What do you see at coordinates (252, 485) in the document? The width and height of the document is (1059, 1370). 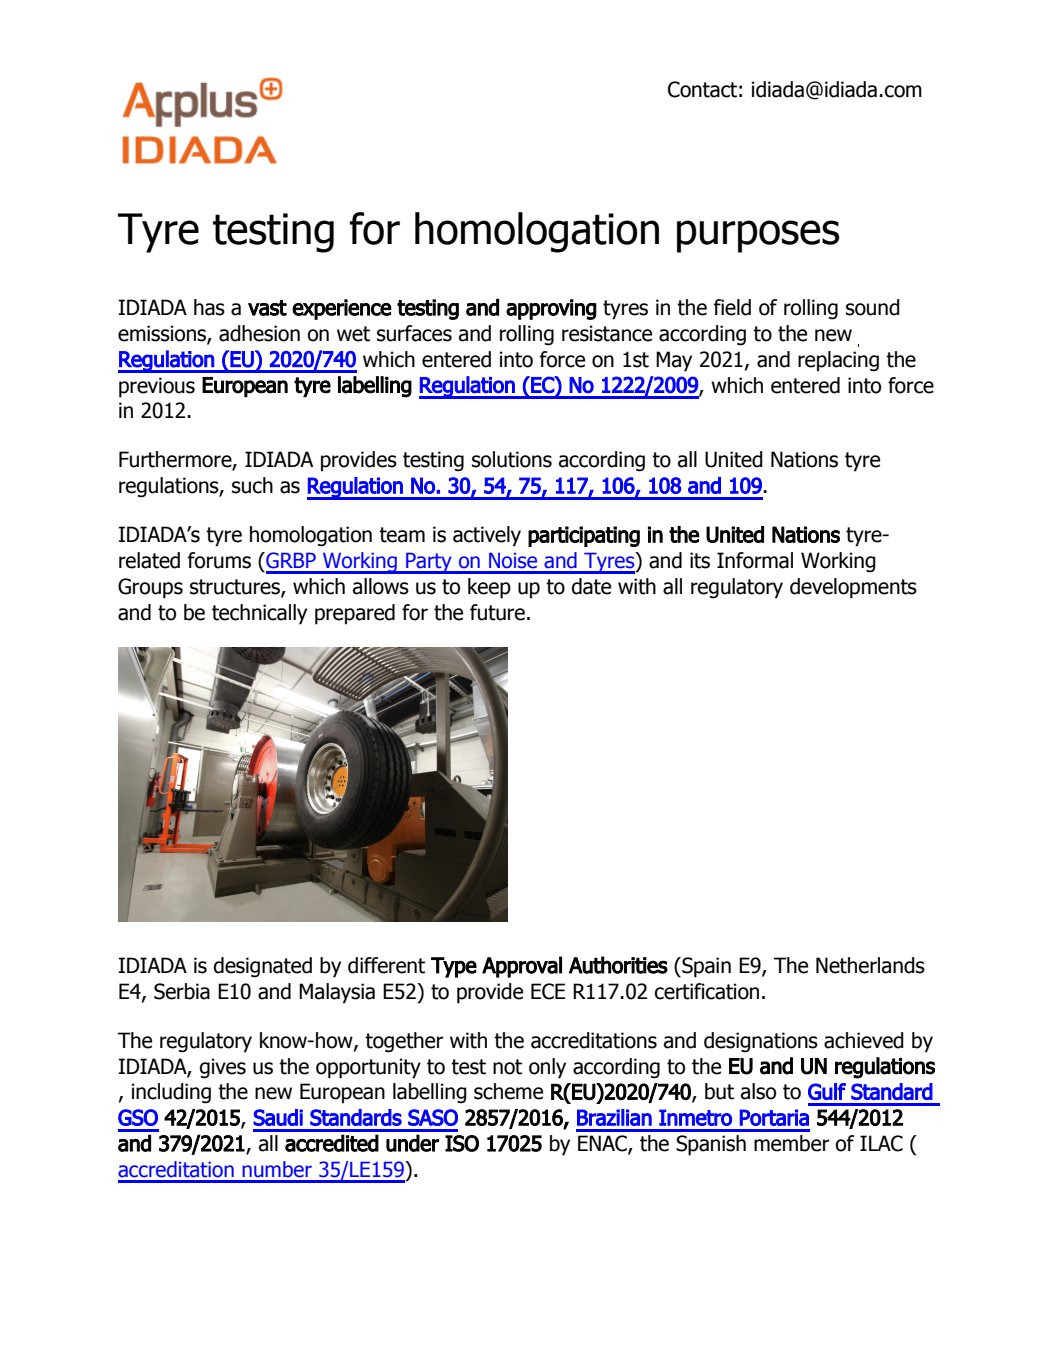 I see `such` at bounding box center [252, 485].
